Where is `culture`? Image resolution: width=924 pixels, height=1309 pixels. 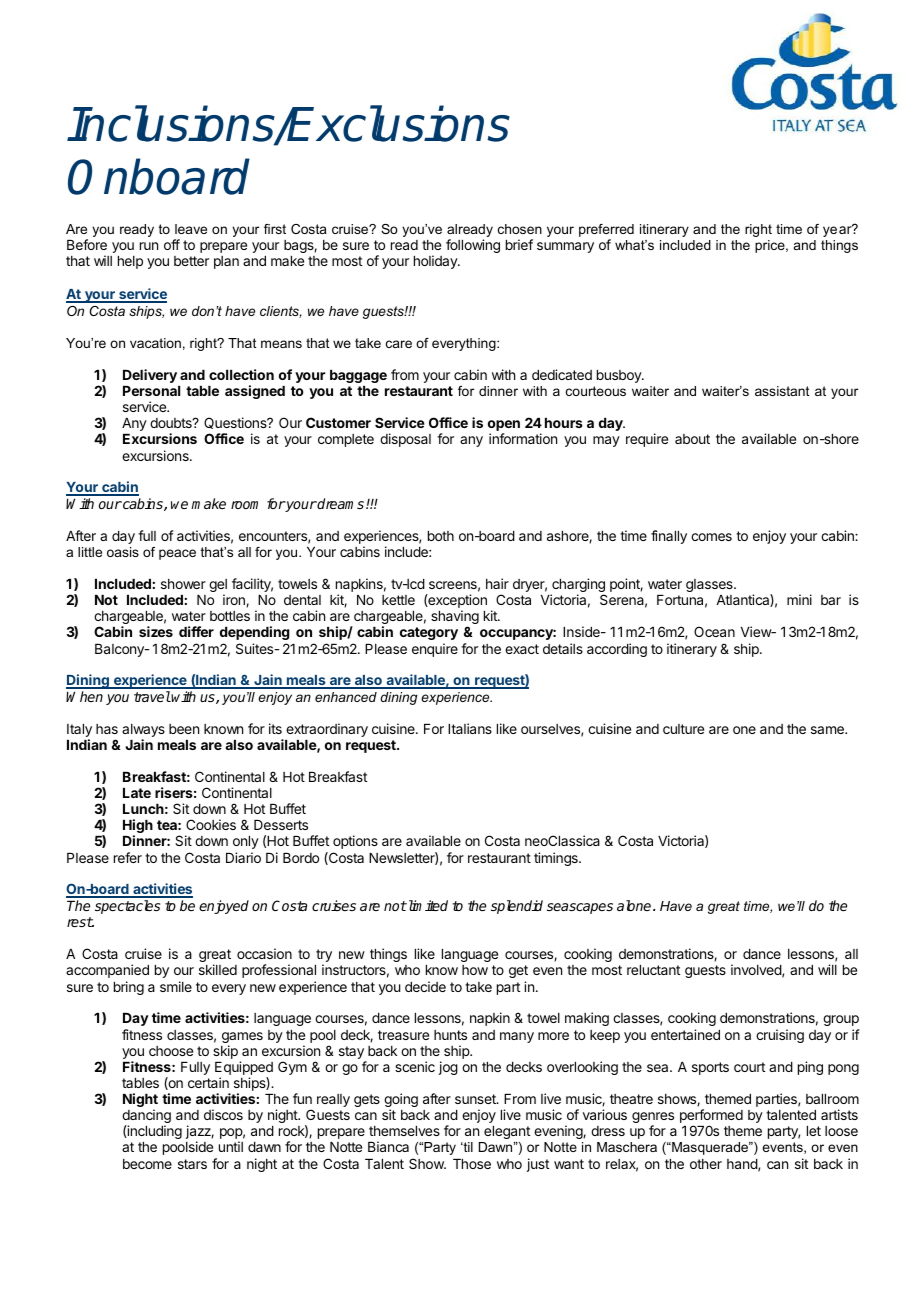
culture is located at coordinates (683, 729).
